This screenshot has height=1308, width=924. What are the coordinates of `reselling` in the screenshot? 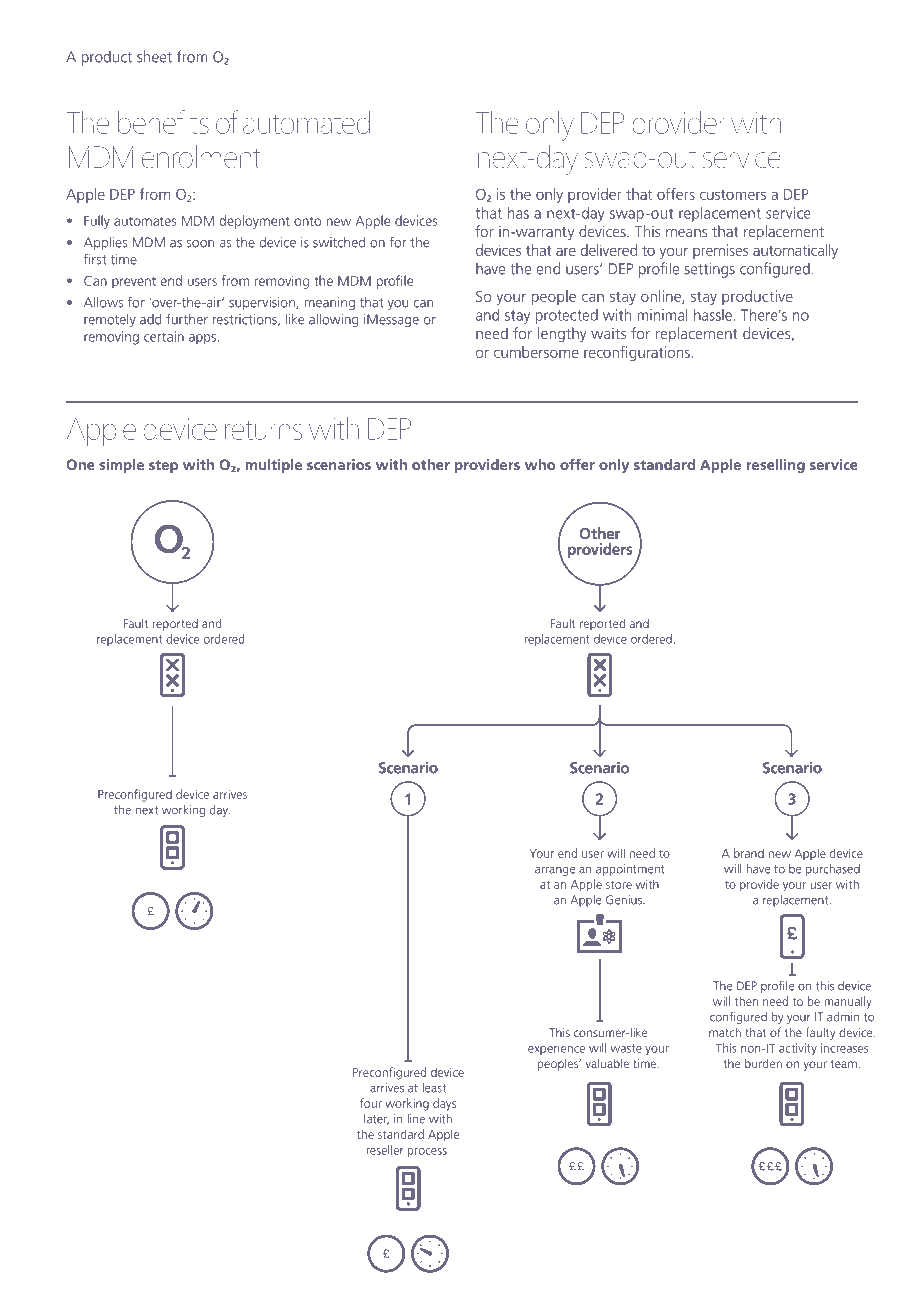 It's located at (776, 466).
